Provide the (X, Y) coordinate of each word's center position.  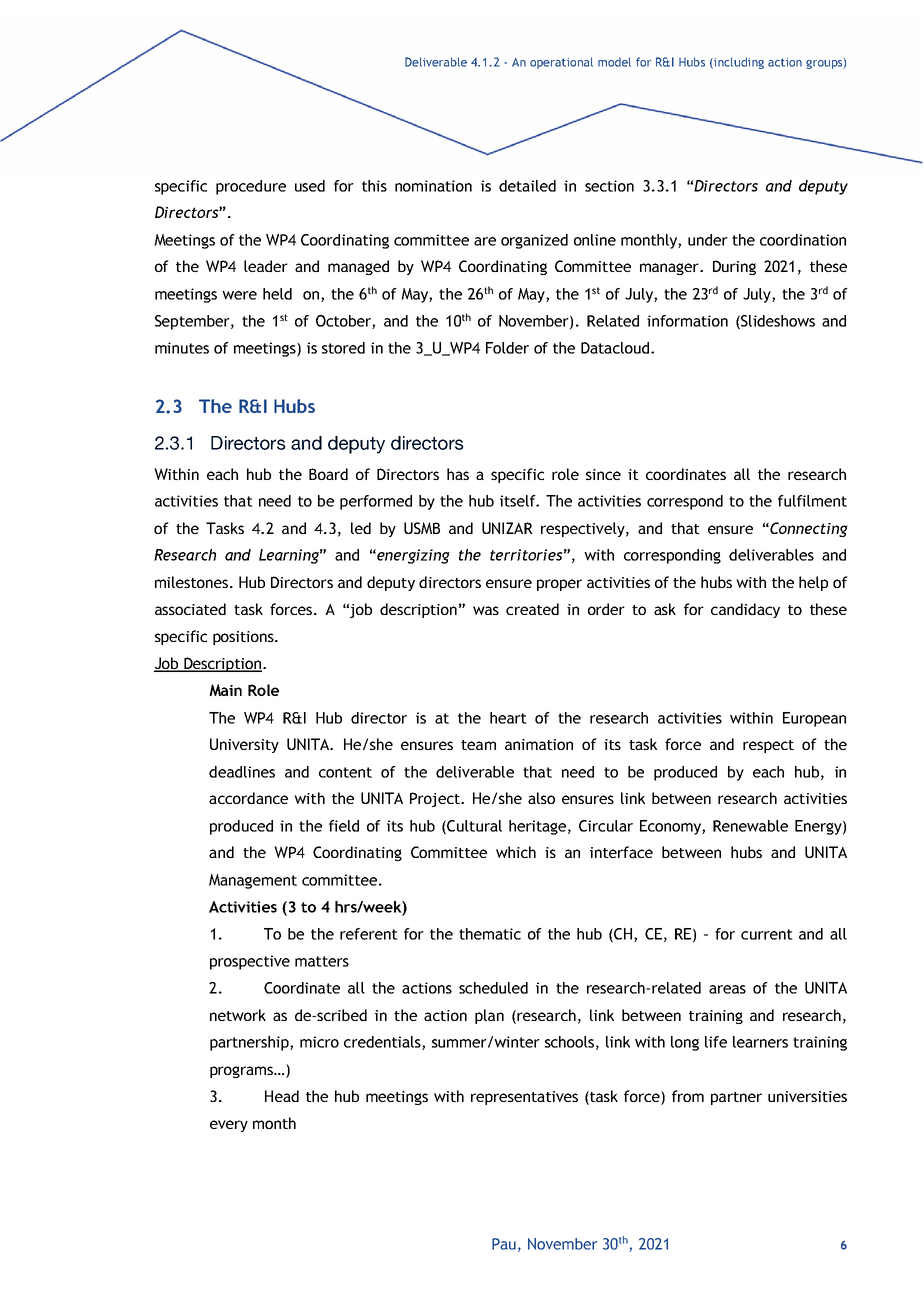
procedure (251, 187)
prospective (250, 962)
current (767, 934)
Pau (504, 1244)
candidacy (745, 610)
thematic (490, 934)
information (687, 321)
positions (244, 638)
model (614, 62)
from (688, 1096)
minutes (182, 348)
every (229, 1126)
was (486, 610)
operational (561, 63)
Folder (507, 348)
